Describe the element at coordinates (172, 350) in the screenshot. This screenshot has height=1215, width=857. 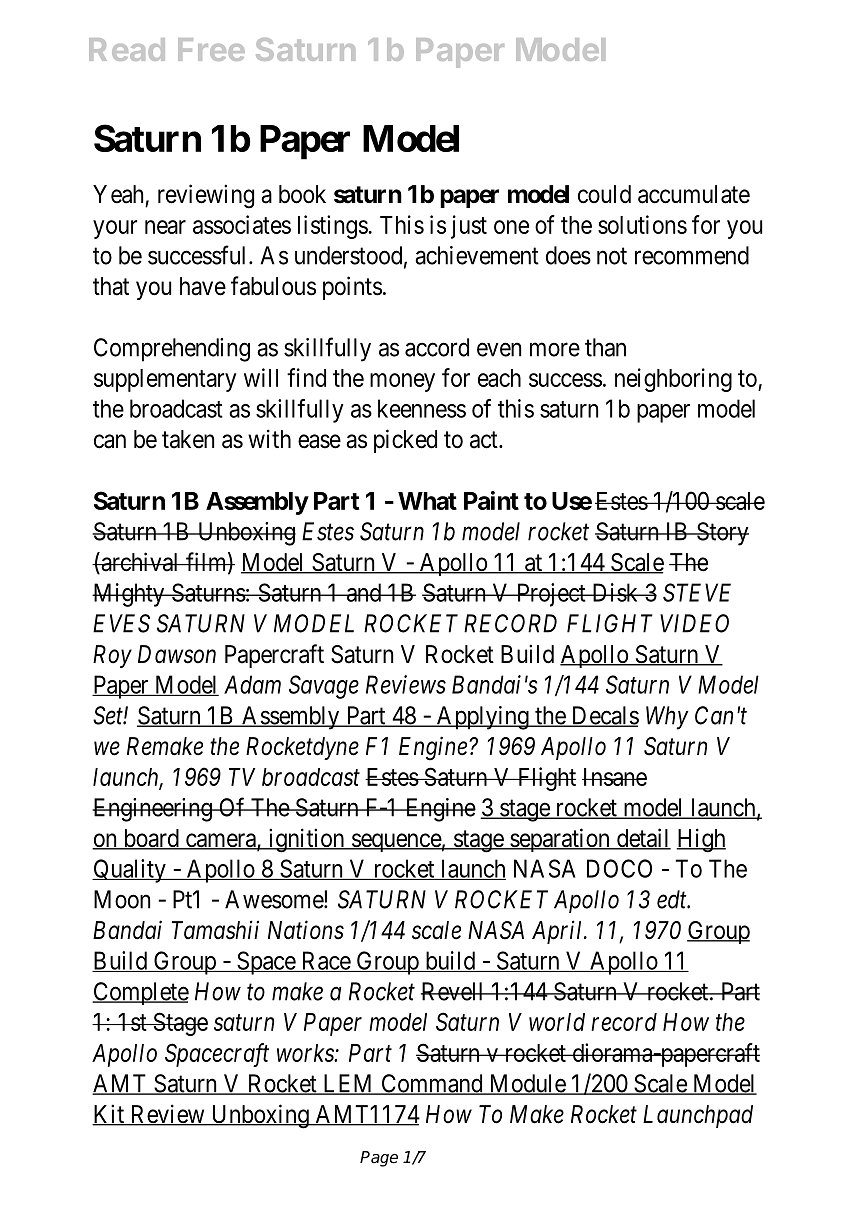
I see `Comprehending` at that location.
